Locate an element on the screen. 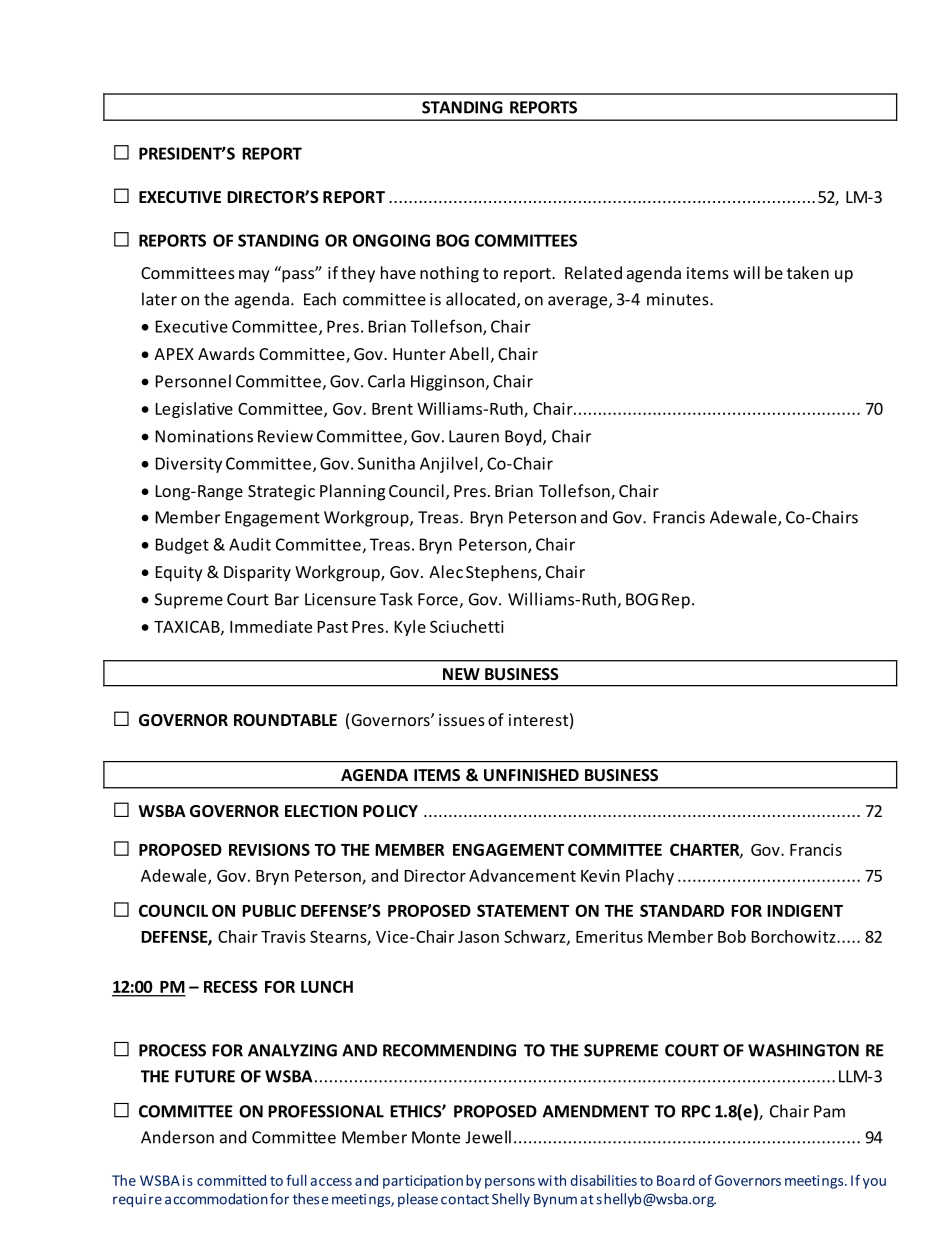 This screenshot has width=952, height=1233. committed is located at coordinates (231, 1180).
